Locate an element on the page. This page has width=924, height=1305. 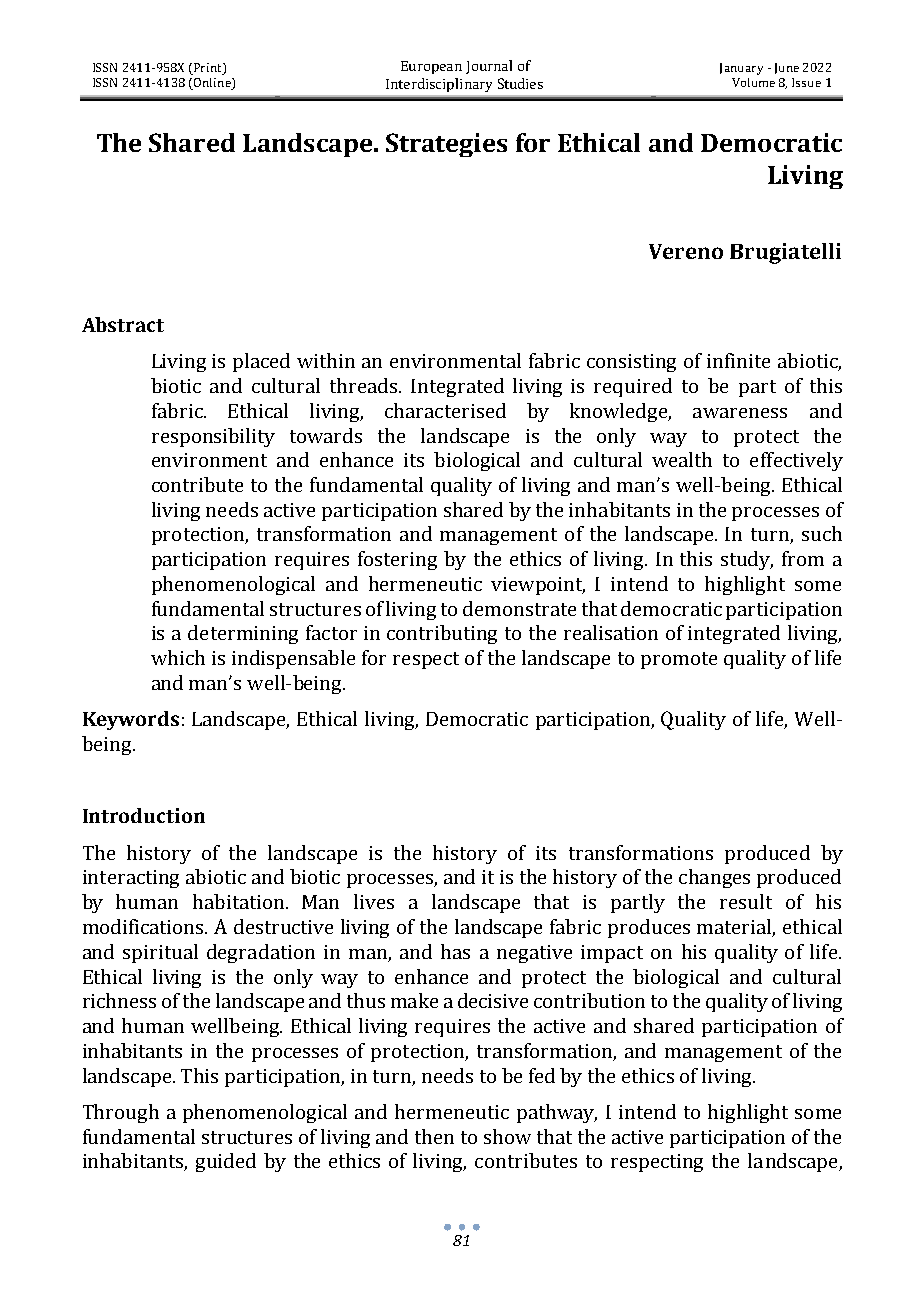
Online is located at coordinates (212, 84).
